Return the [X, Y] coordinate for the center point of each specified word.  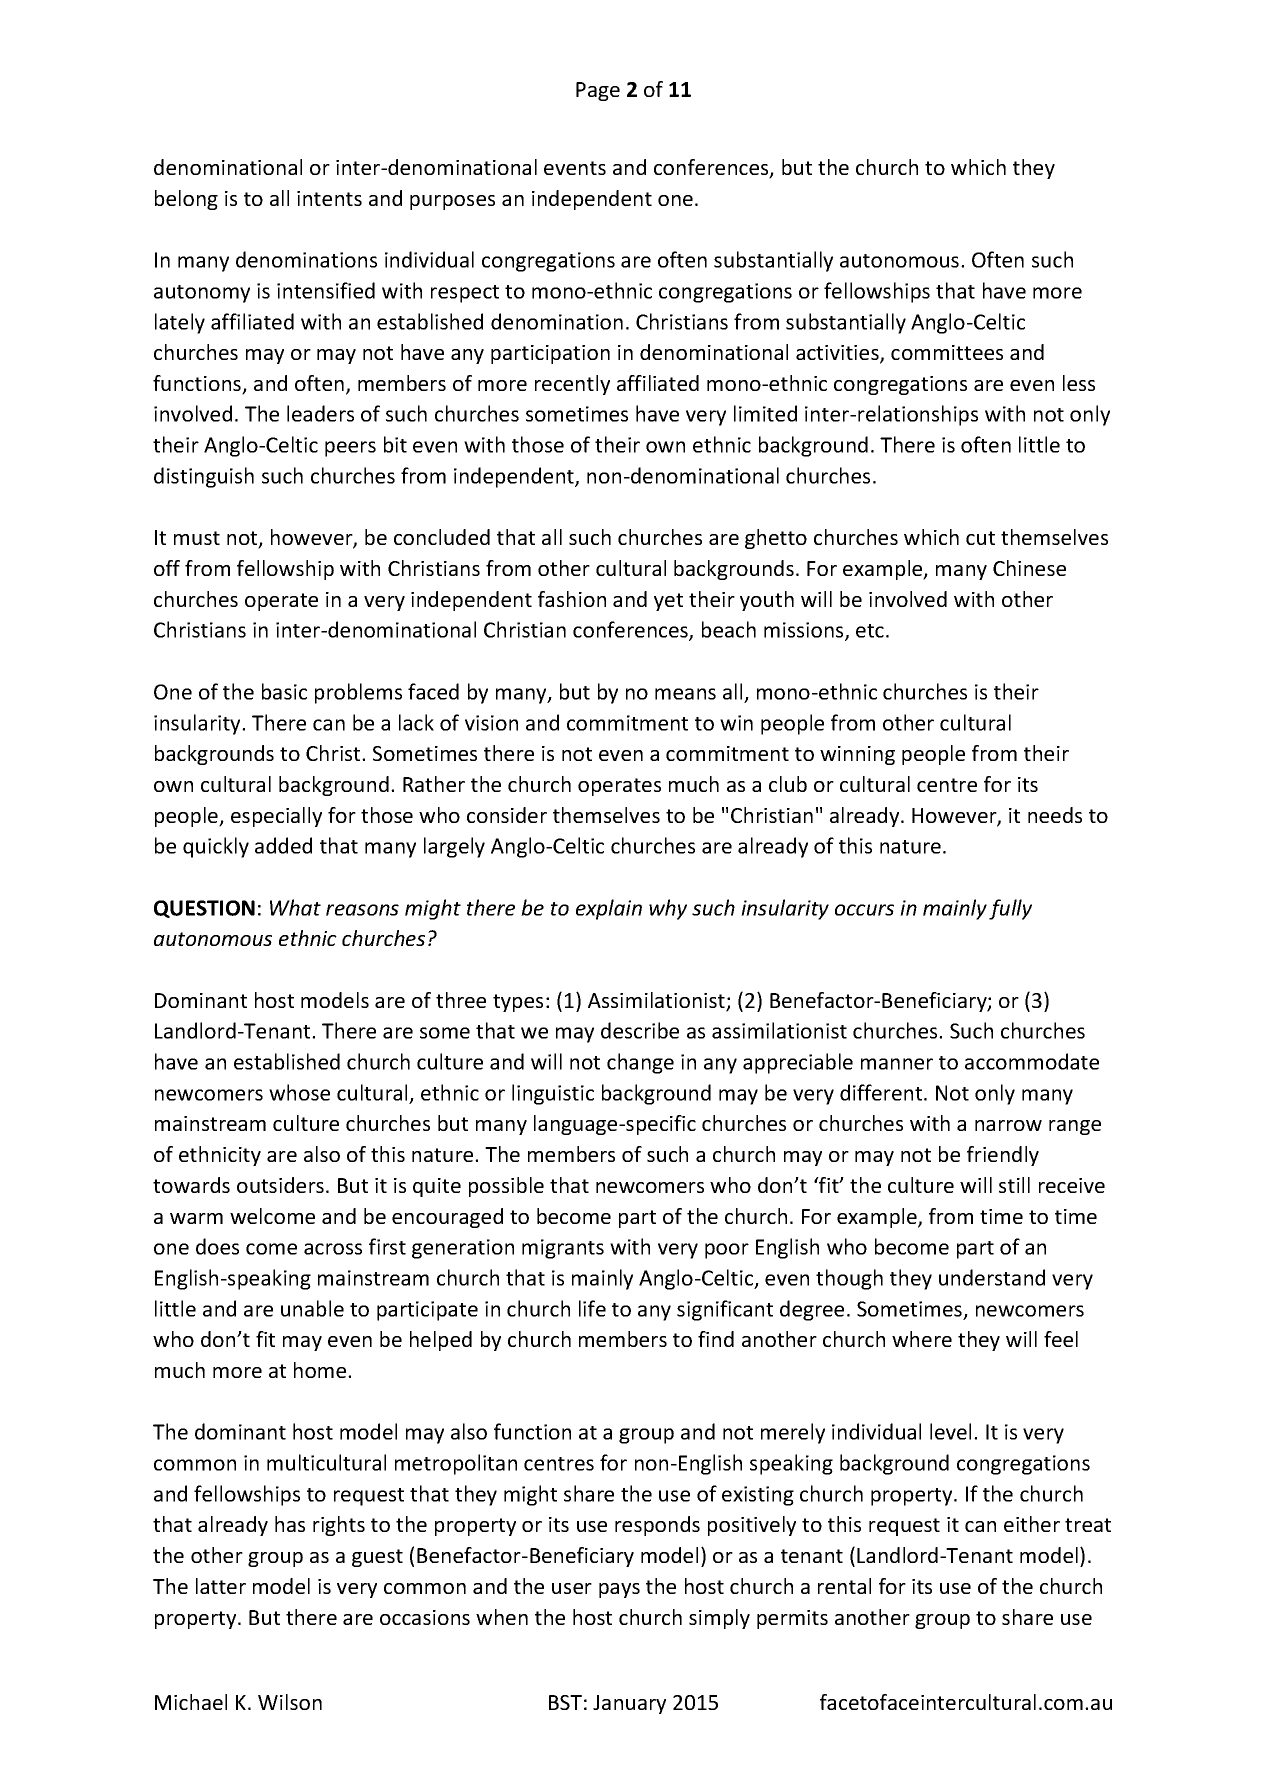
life [592, 1308]
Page [598, 91]
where [922, 1339]
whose [299, 1092]
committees [947, 352]
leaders [320, 413]
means [685, 694]
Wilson [290, 1702]
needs [1055, 815]
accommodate [1032, 1061]
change [640, 1063]
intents [329, 198]
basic [284, 691]
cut [980, 538]
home [321, 1370]
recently [572, 385]
